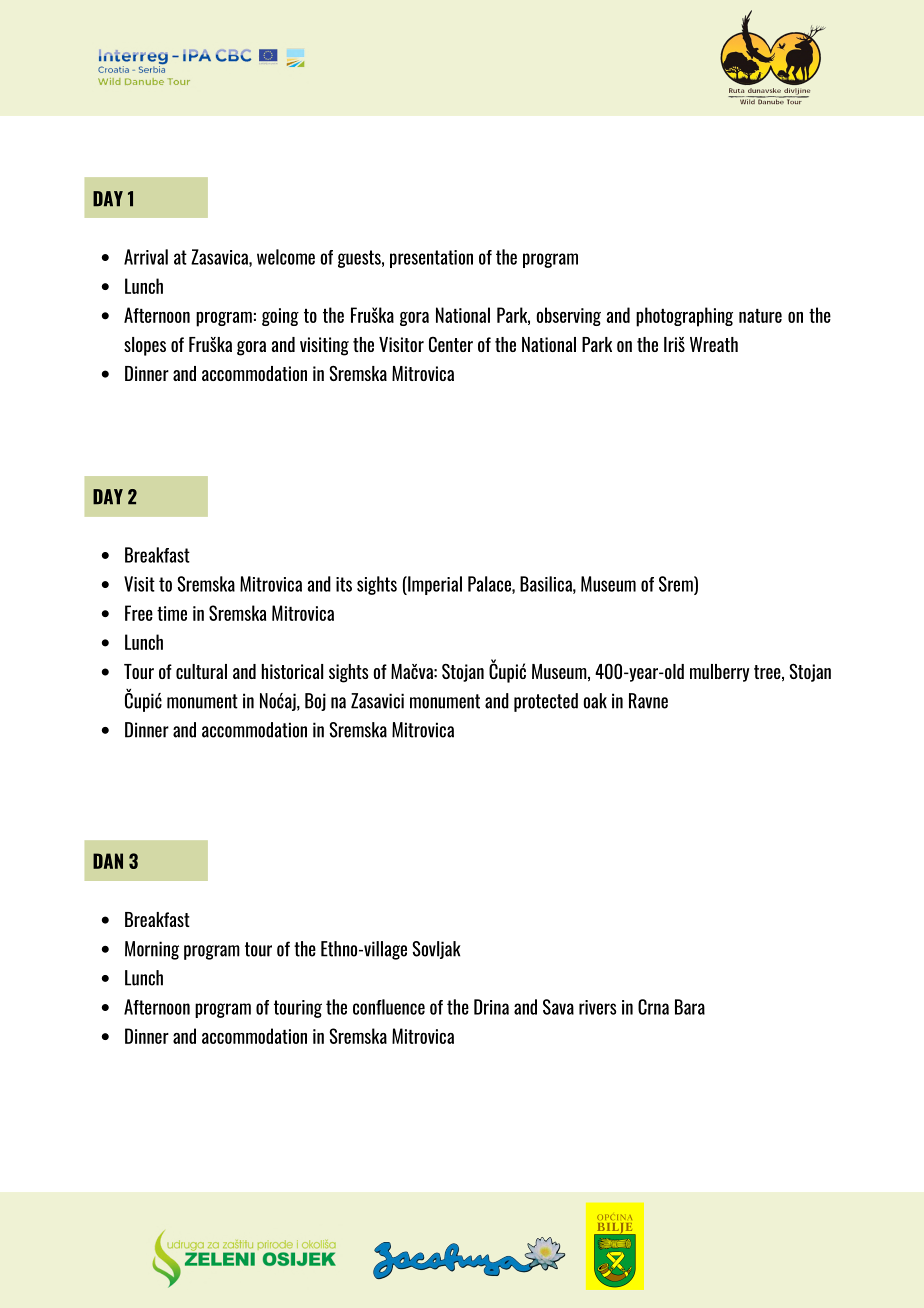  What do you see at coordinates (451, 344) in the image?
I see `Center` at bounding box center [451, 344].
